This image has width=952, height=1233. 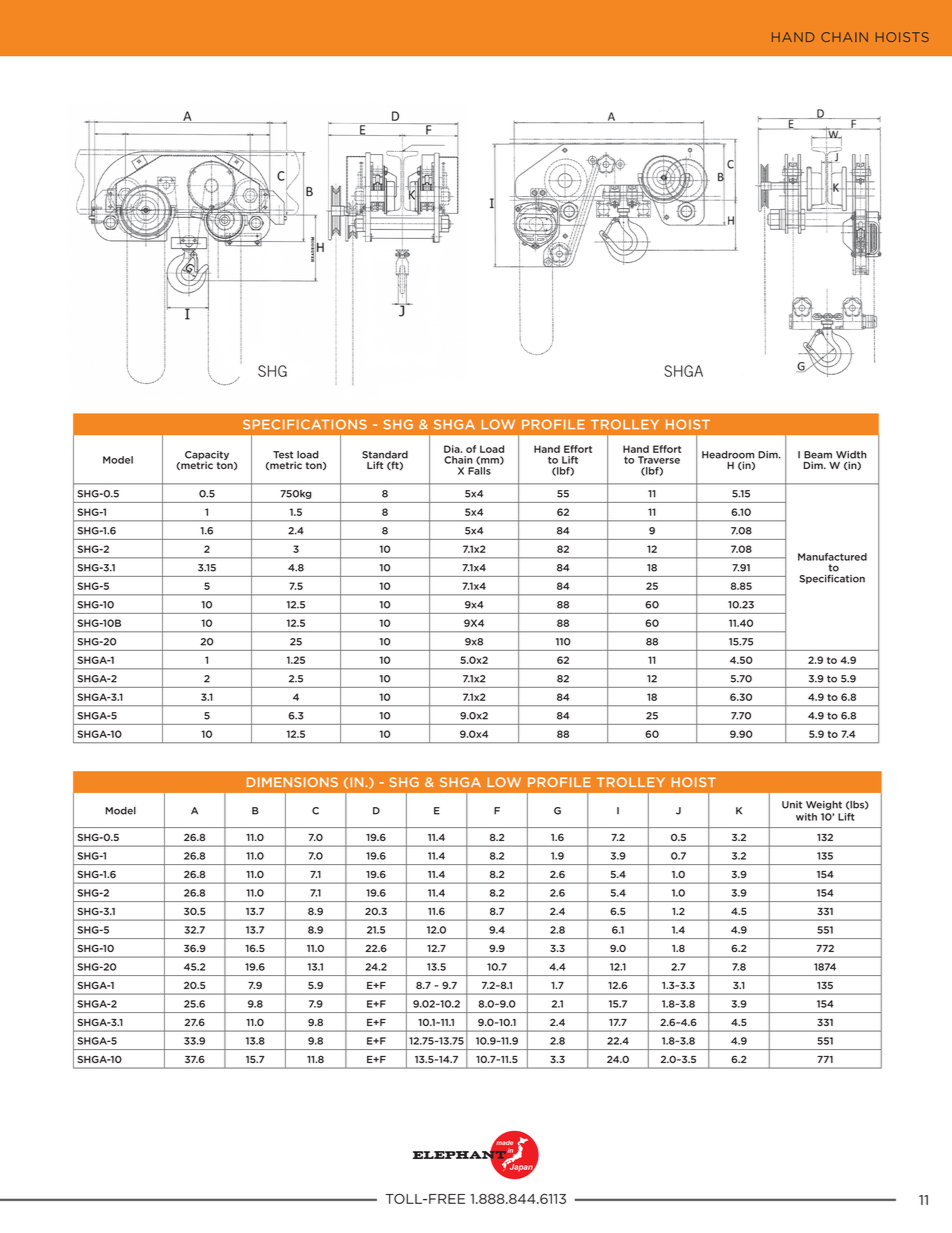 What do you see at coordinates (818, 455) in the image?
I see `Beam` at bounding box center [818, 455].
